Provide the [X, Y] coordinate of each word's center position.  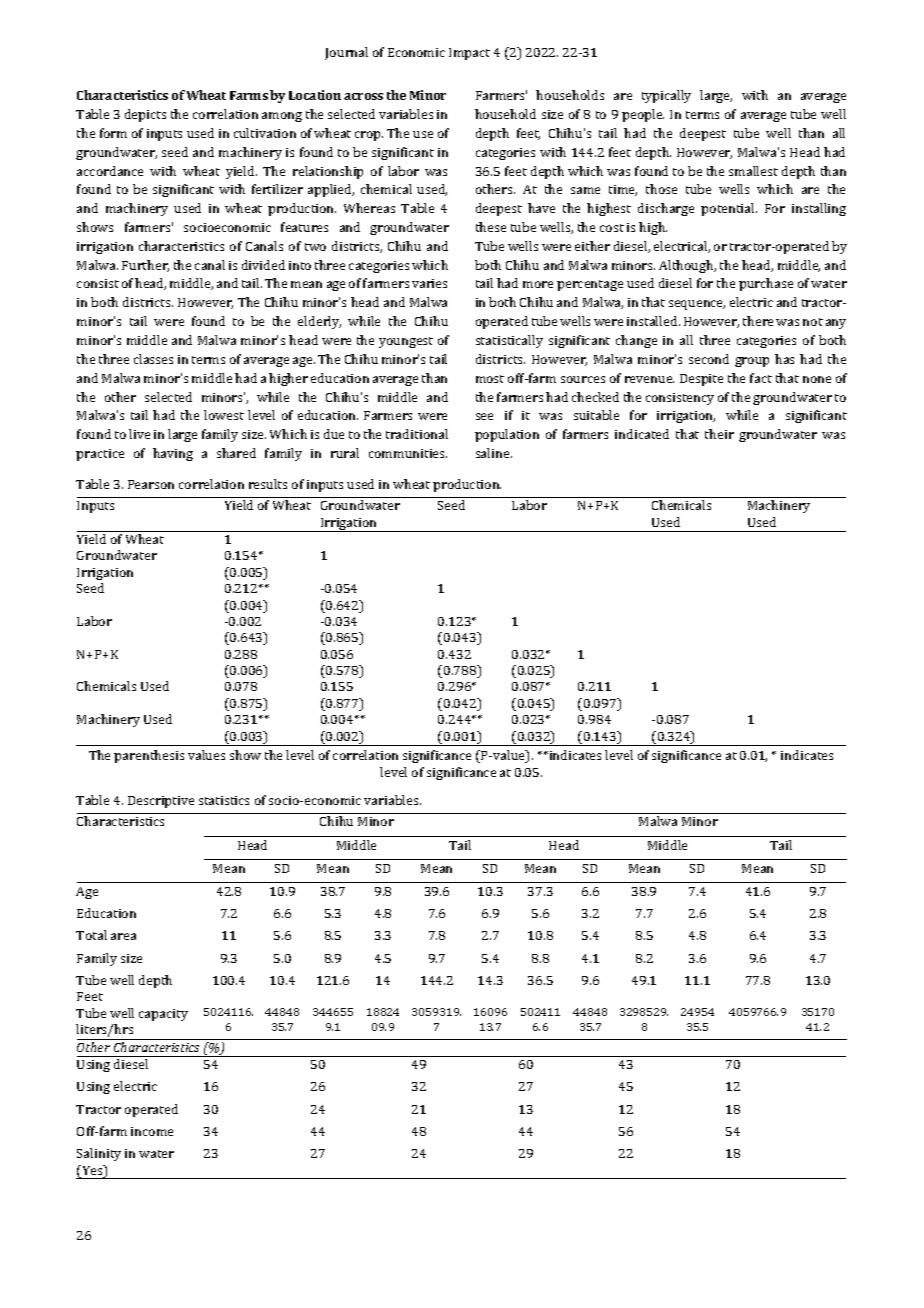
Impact [469, 54]
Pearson [151, 484]
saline [494, 453]
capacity [163, 1015]
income [152, 1131]
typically [666, 96]
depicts [145, 115]
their [719, 434]
